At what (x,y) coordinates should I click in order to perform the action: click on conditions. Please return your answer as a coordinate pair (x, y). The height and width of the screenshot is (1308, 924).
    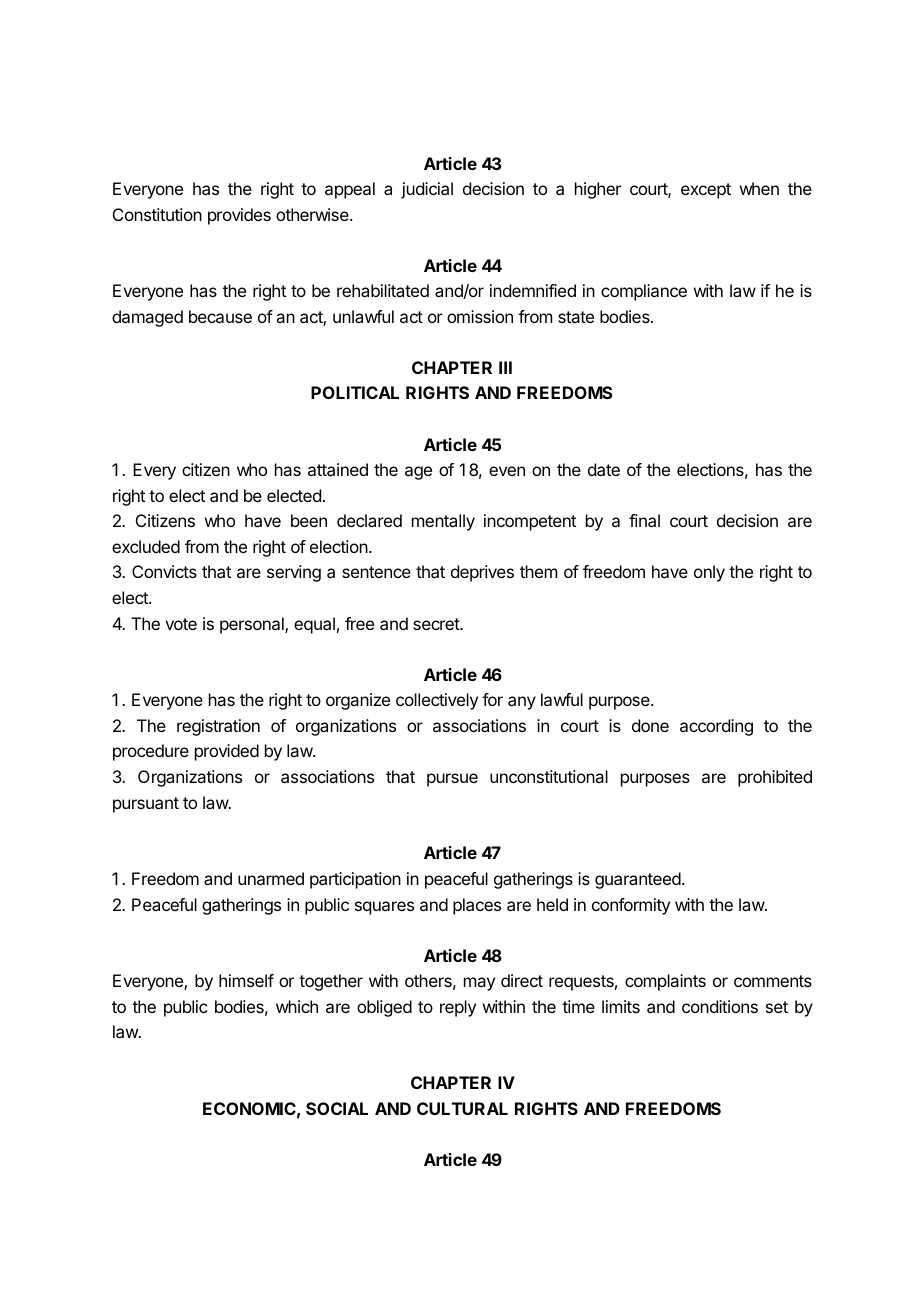
    Looking at the image, I should click on (720, 1006).
